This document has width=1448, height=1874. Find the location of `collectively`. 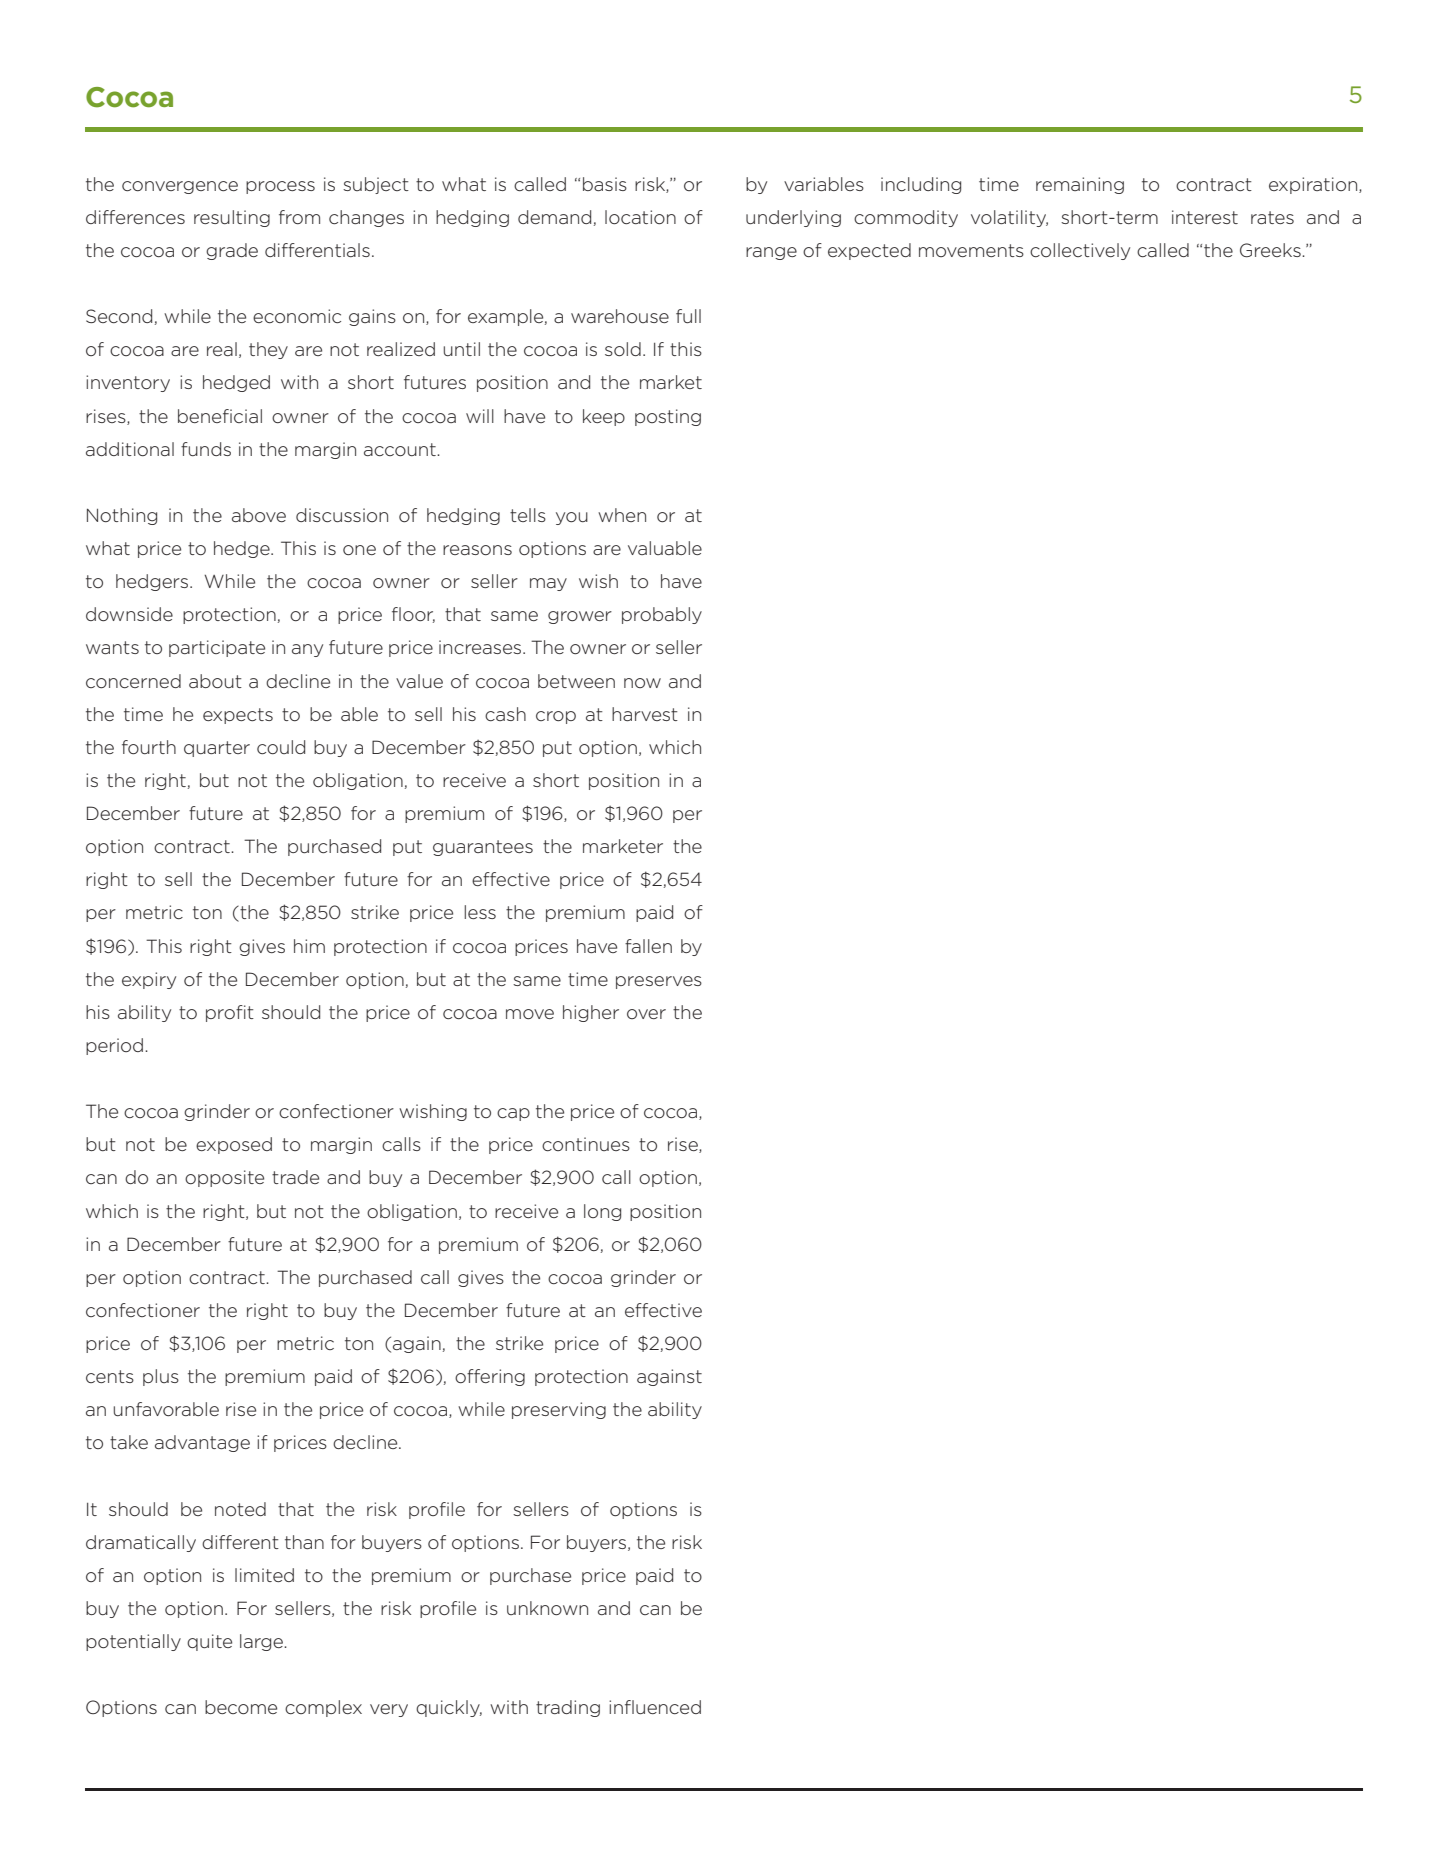

collectively is located at coordinates (1080, 251).
